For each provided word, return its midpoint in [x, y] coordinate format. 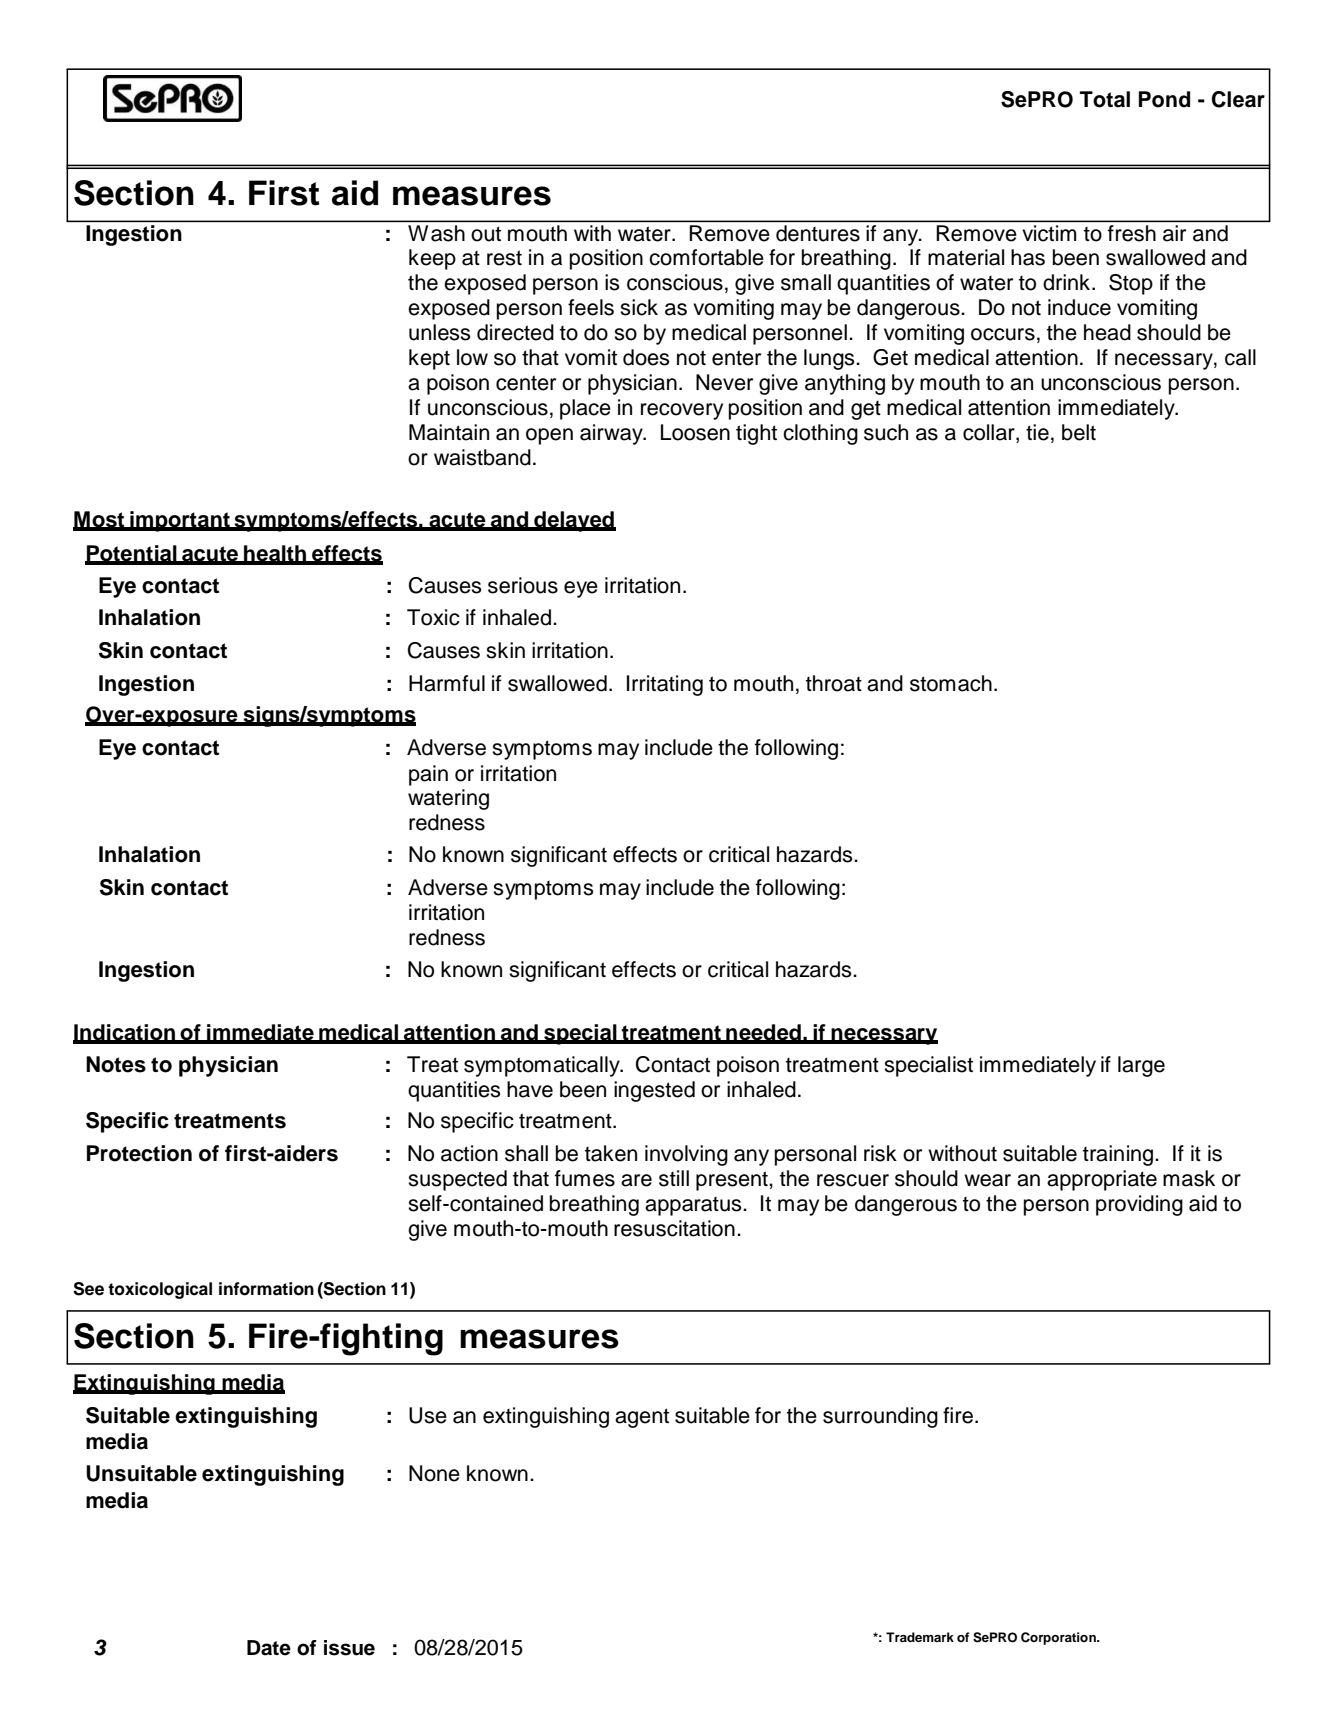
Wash [436, 233]
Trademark [920, 1637]
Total [1105, 99]
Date [269, 1648]
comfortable [706, 257]
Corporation [1059, 1638]
